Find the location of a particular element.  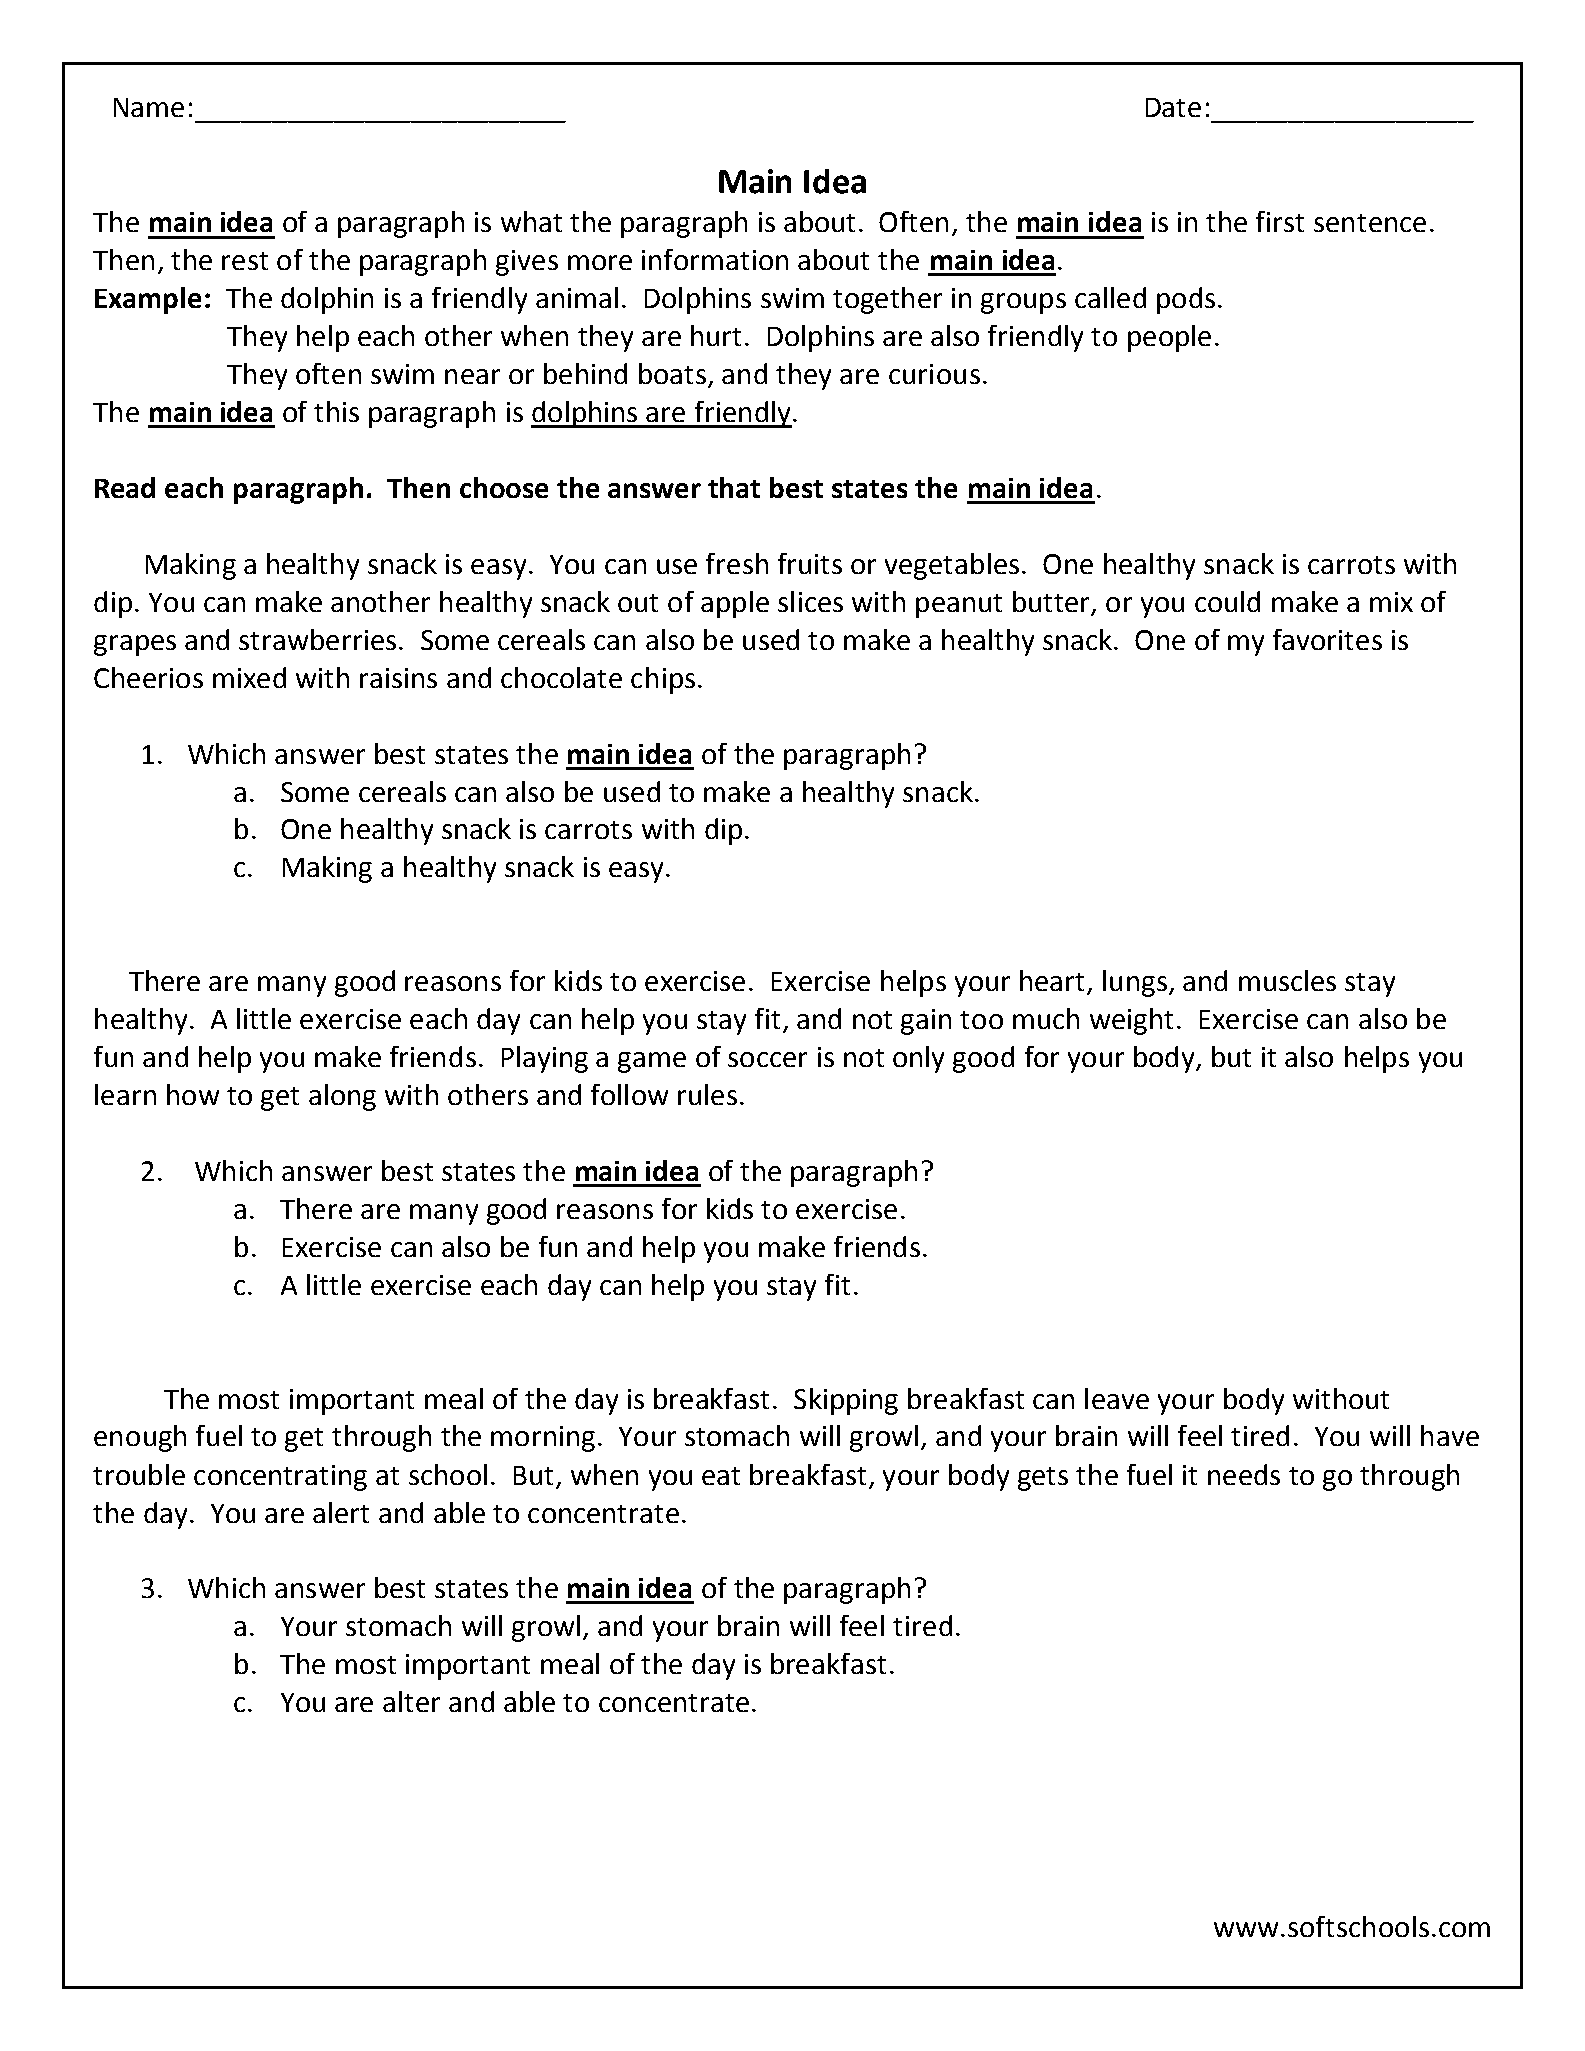

information is located at coordinates (715, 259).
